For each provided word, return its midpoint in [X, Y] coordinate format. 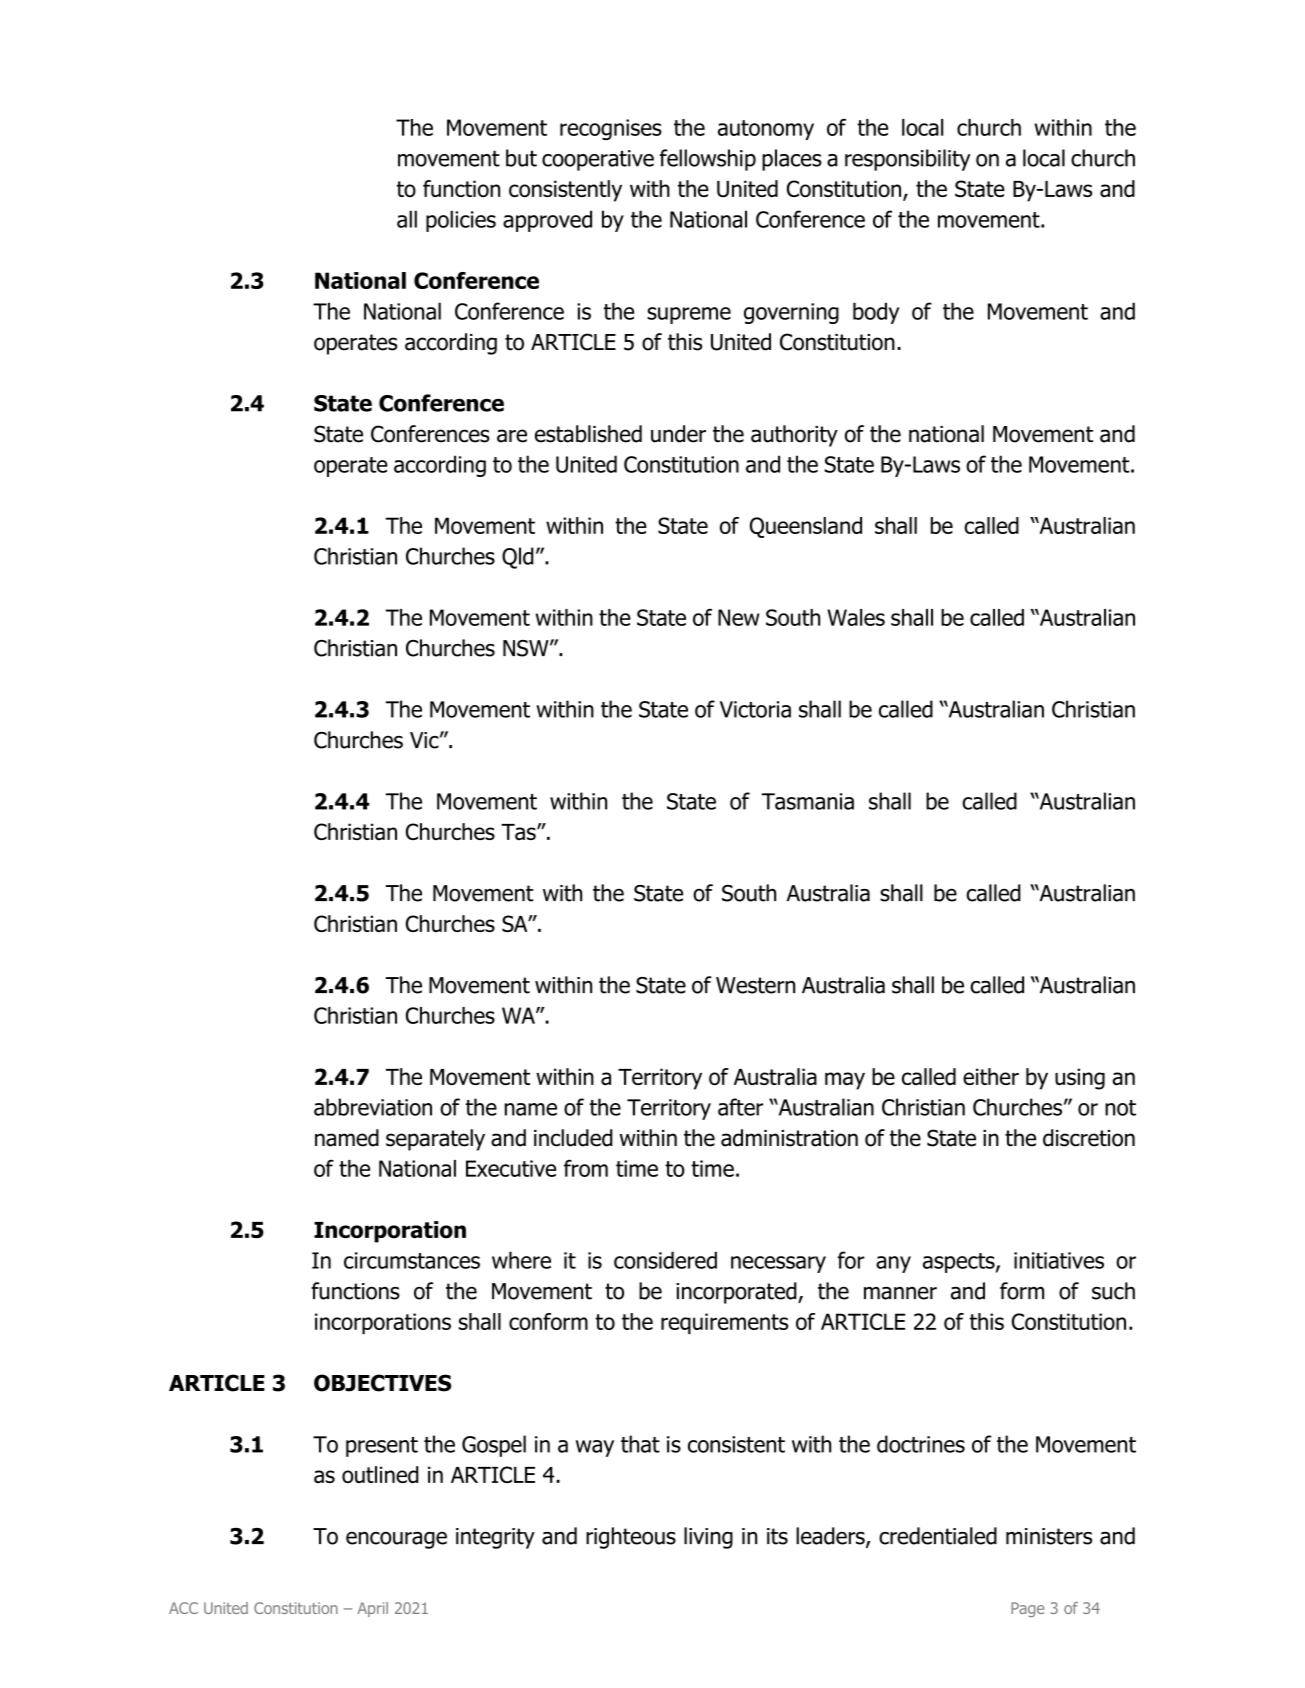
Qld [518, 558]
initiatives [1059, 1260]
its [777, 1536]
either [991, 1076]
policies [461, 221]
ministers [1049, 1536]
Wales [856, 617]
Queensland [806, 527]
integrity [495, 1538]
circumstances [412, 1260]
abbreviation [373, 1107]
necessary [778, 1264]
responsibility [908, 160]
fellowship [708, 160]
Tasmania [808, 801]
